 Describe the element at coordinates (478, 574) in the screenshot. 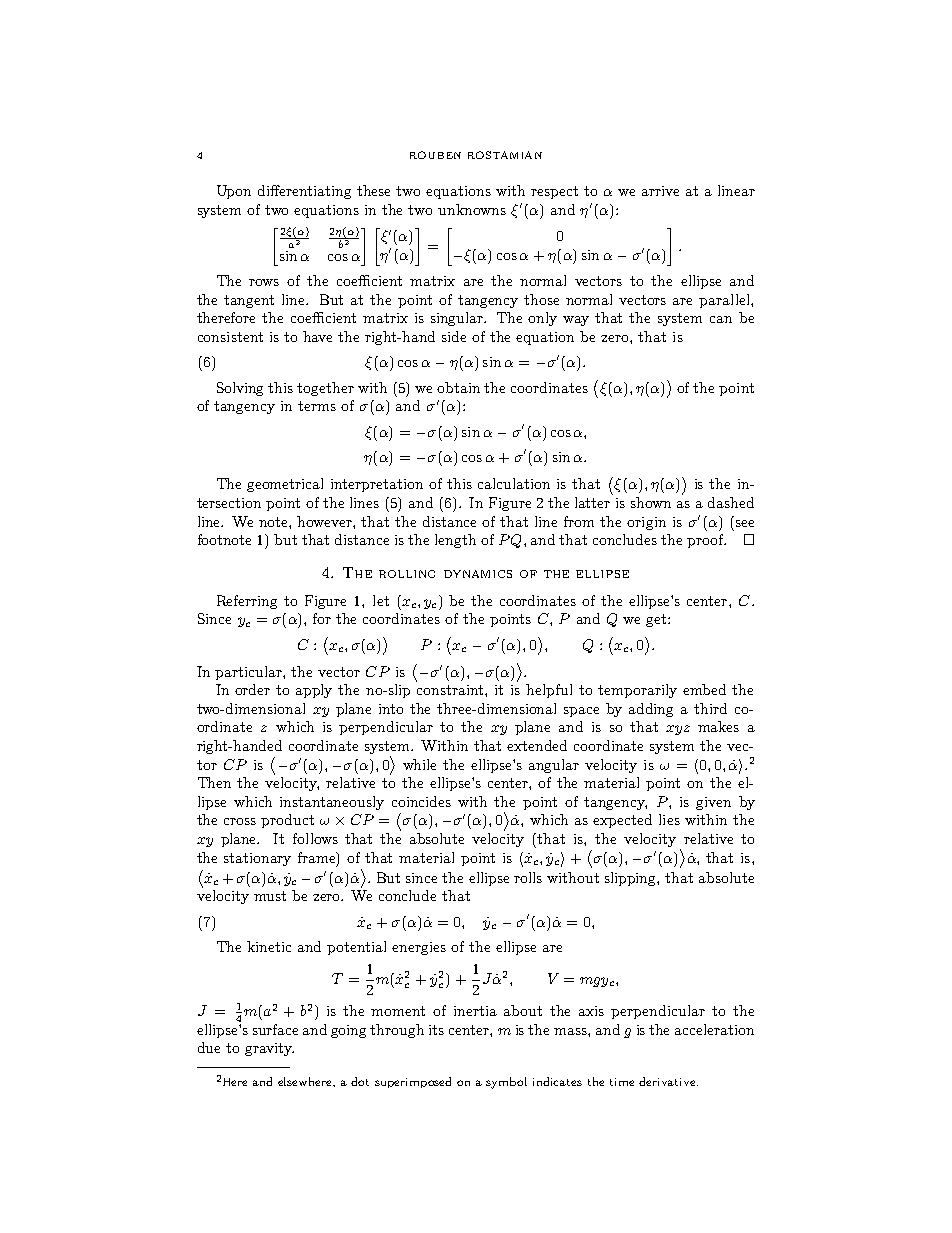

I see `dynamics` at that location.
